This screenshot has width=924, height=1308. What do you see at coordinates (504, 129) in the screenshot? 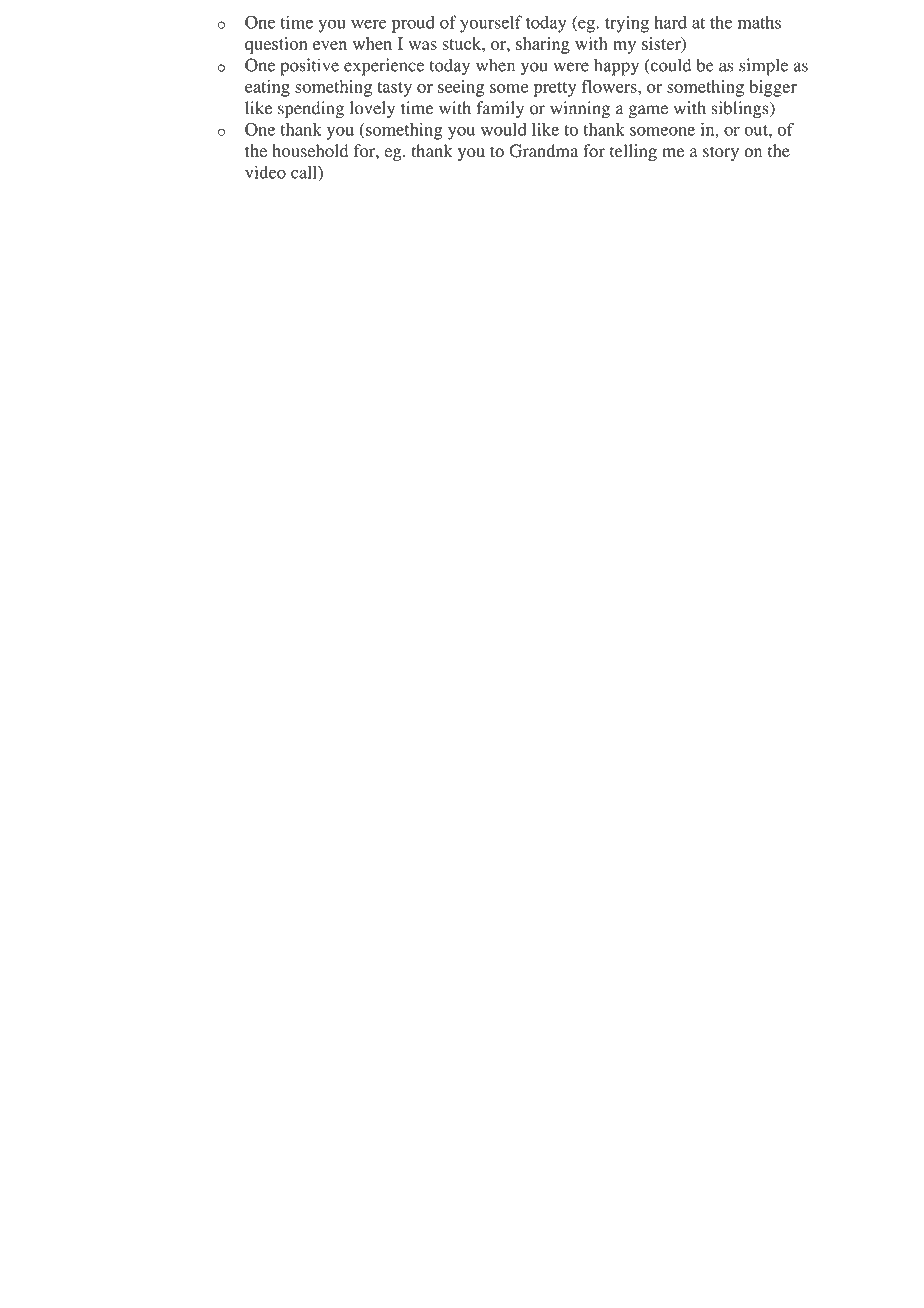
I see `would` at bounding box center [504, 129].
